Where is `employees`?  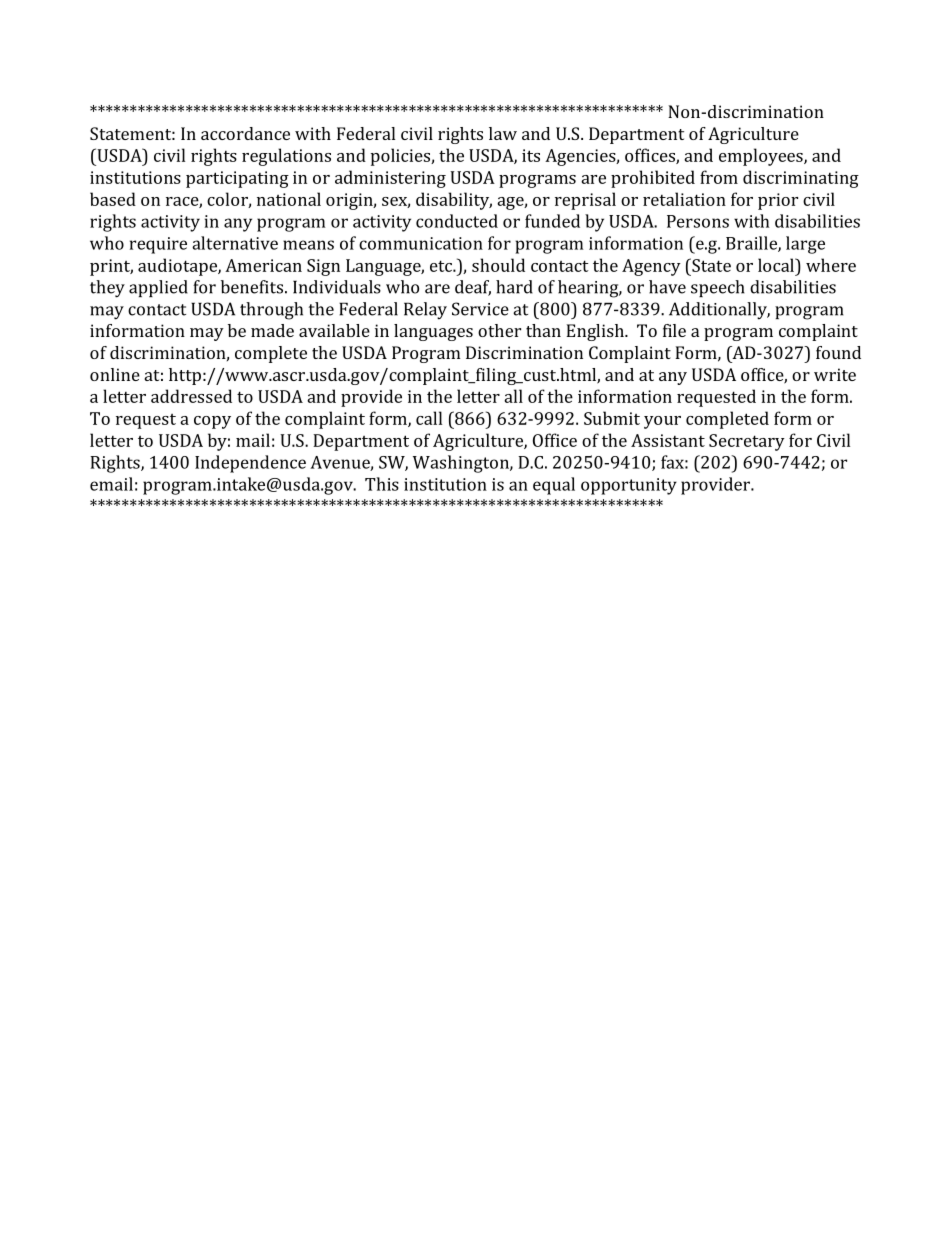
employees is located at coordinates (762, 157).
